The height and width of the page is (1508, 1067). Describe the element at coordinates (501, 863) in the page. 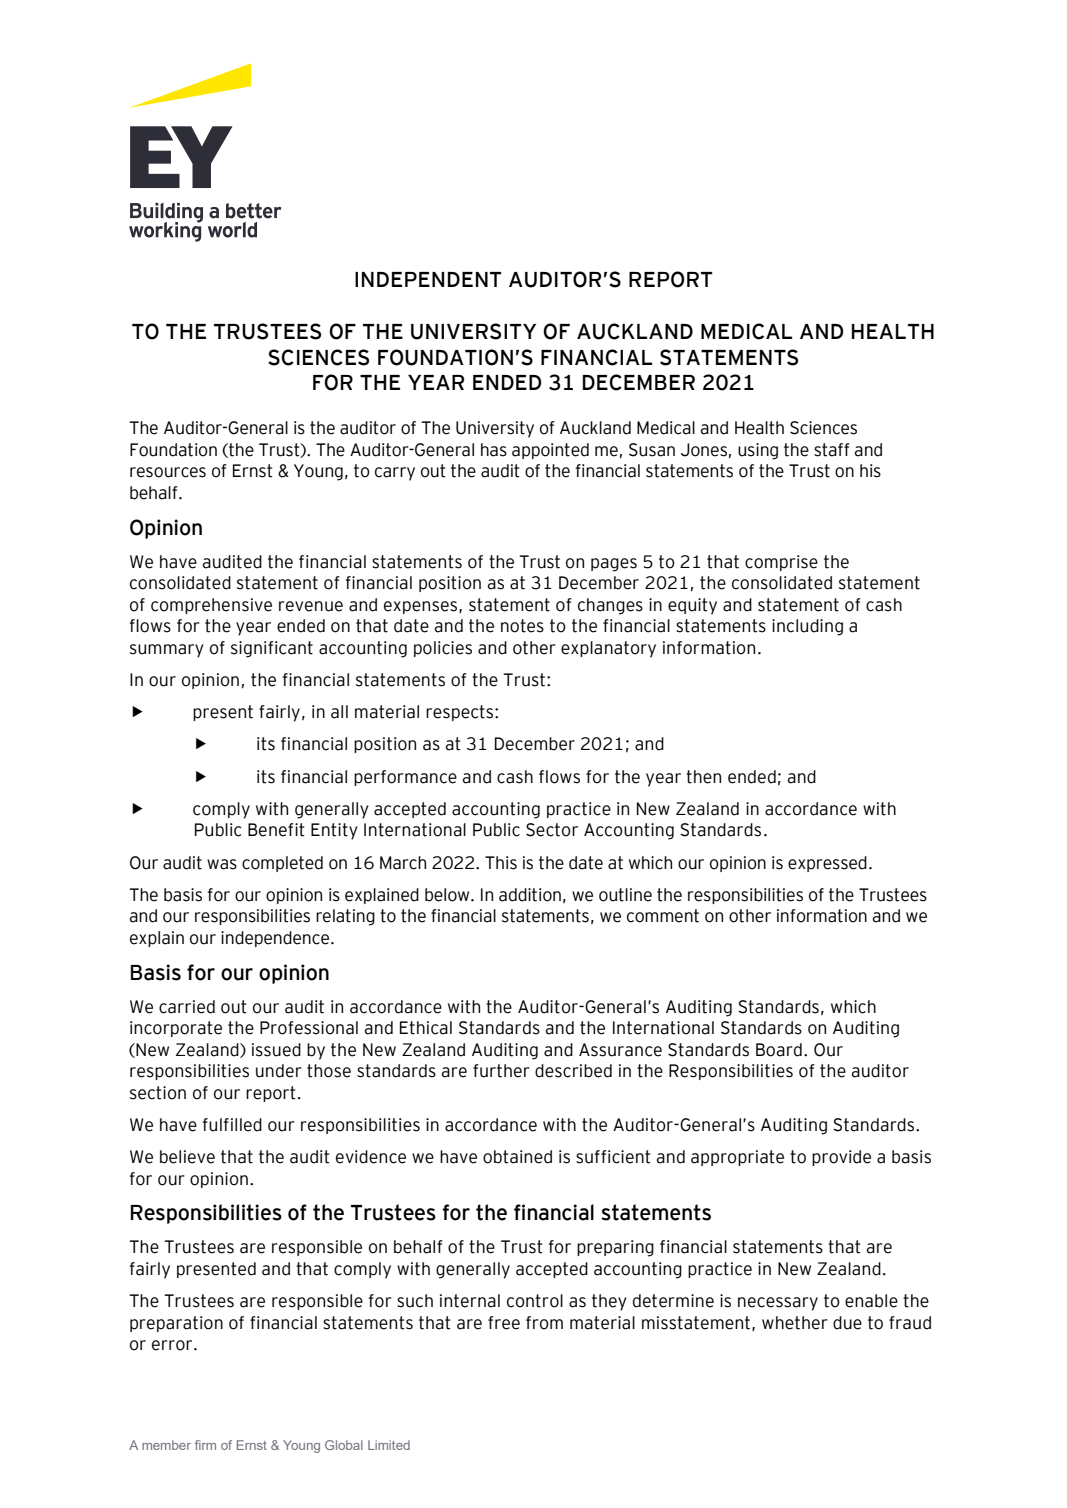

I see `This` at that location.
